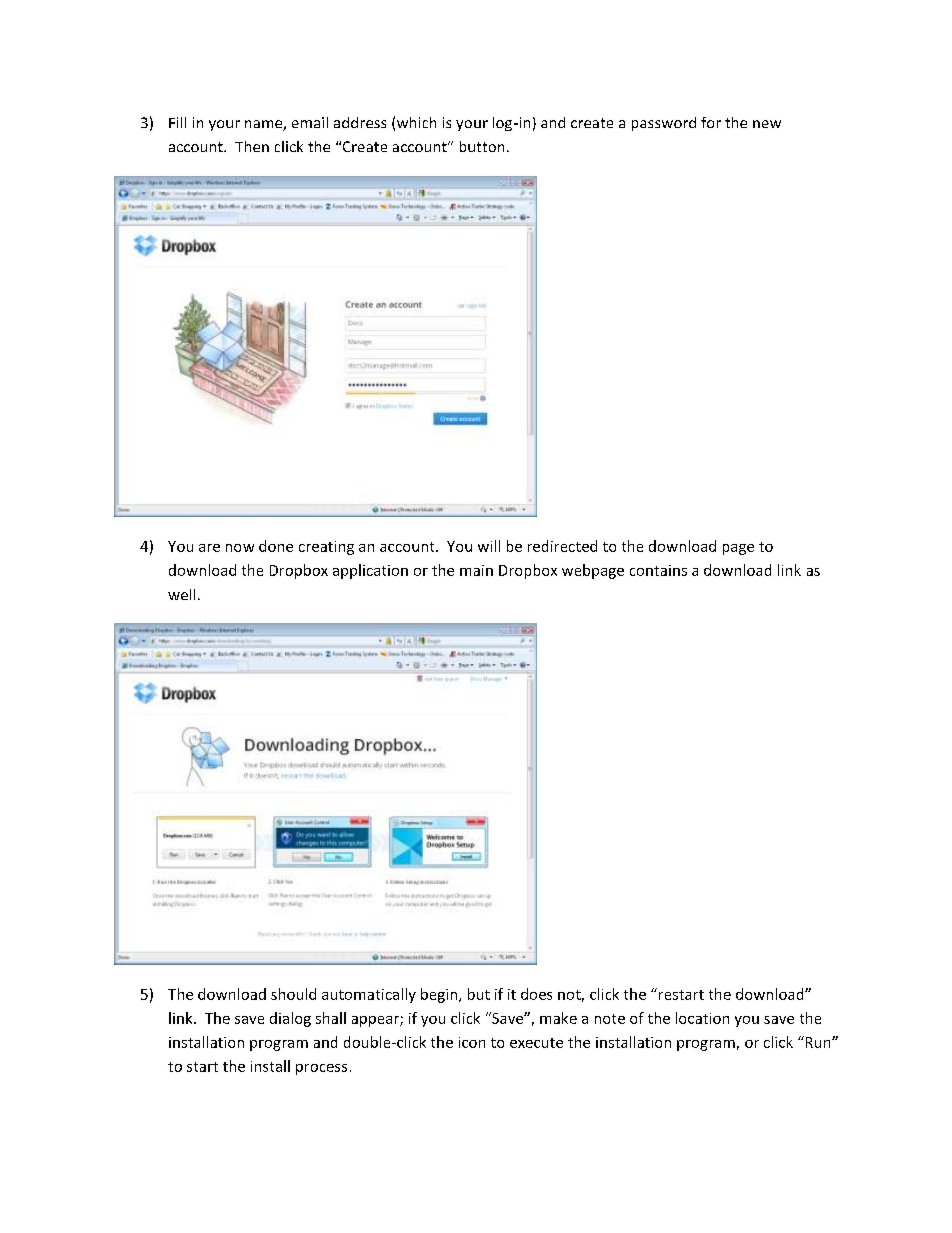 The width and height of the page is (952, 1233). What do you see at coordinates (276, 546) in the page?
I see `done` at bounding box center [276, 546].
